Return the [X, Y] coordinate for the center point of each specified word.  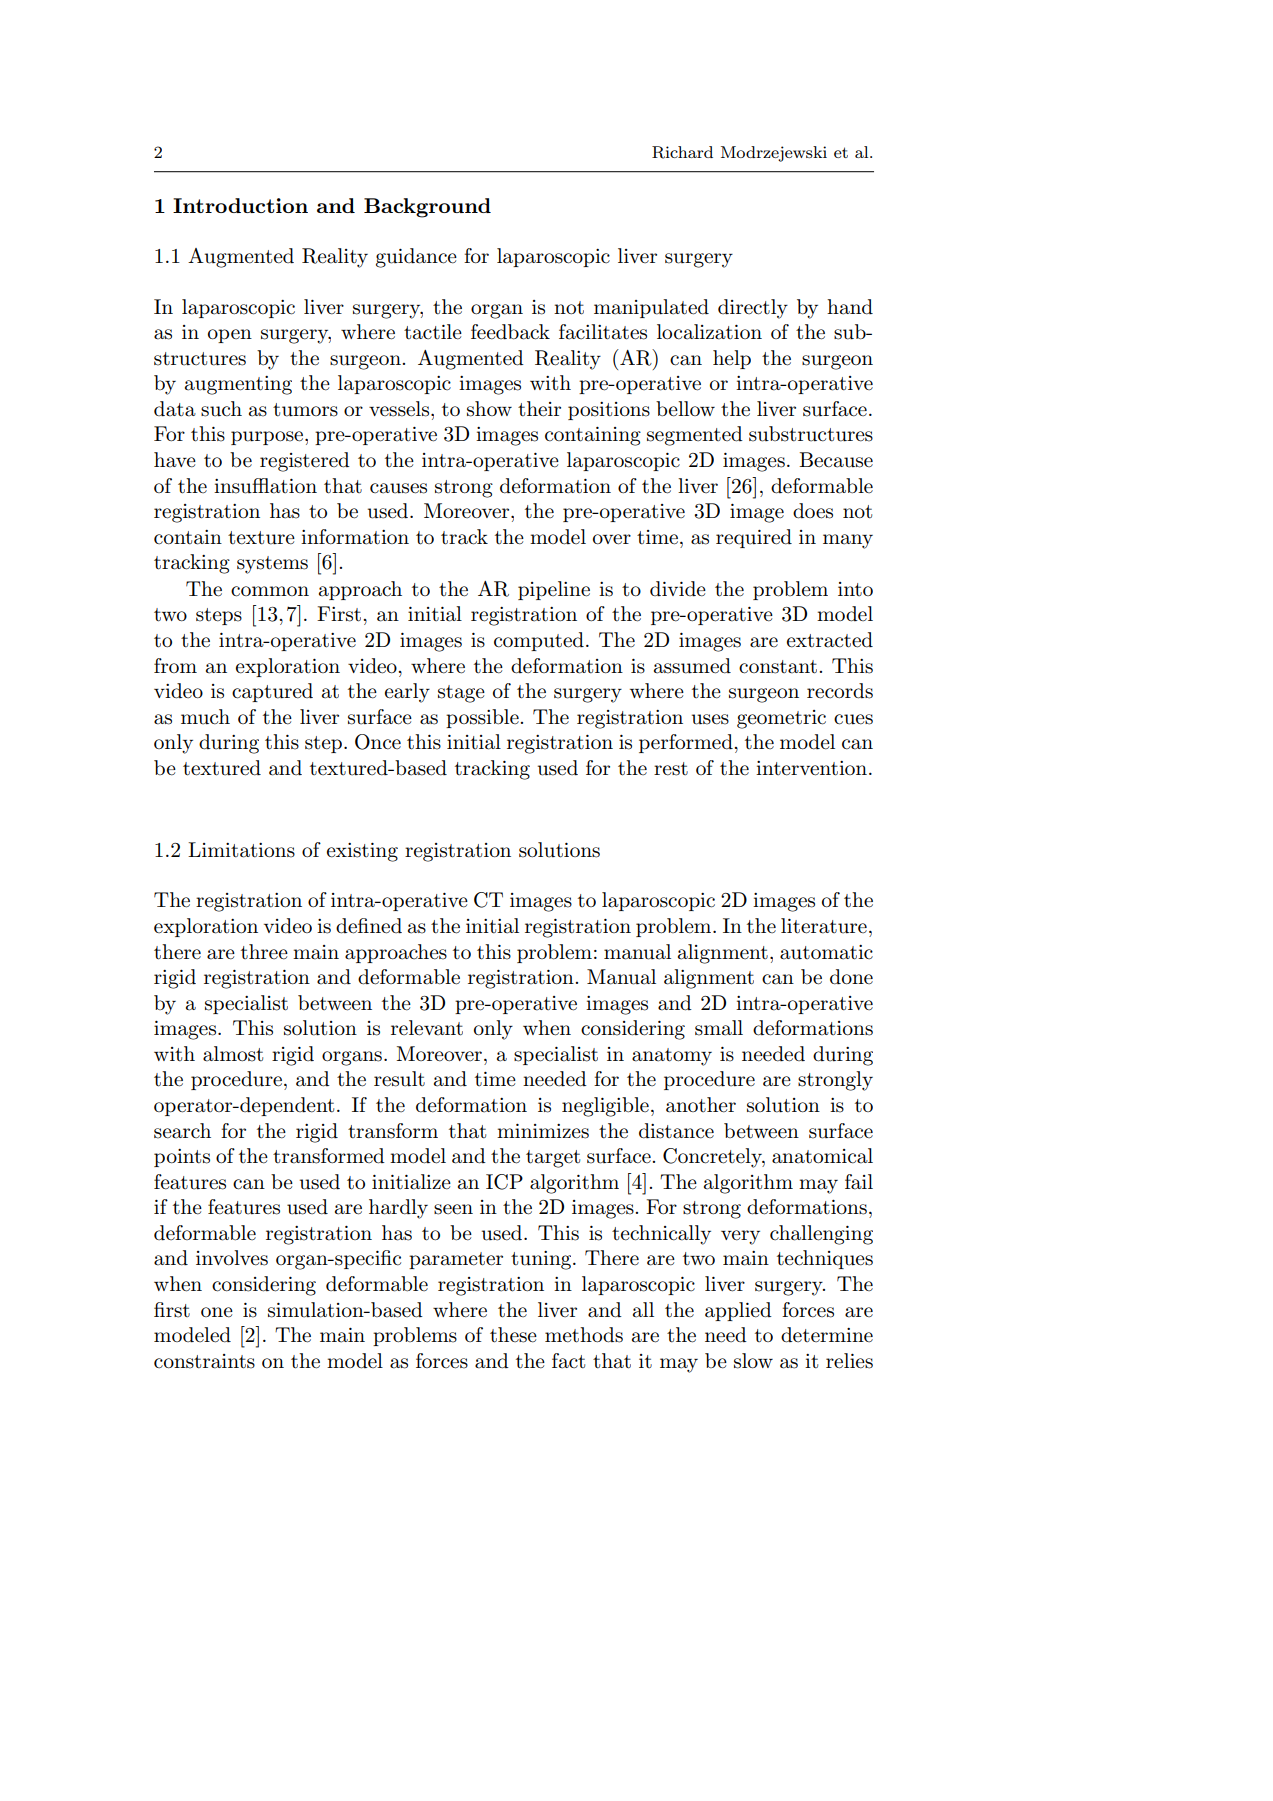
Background [427, 208]
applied [738, 1311]
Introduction [240, 205]
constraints [204, 1361]
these [513, 1335]
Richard [682, 152]
